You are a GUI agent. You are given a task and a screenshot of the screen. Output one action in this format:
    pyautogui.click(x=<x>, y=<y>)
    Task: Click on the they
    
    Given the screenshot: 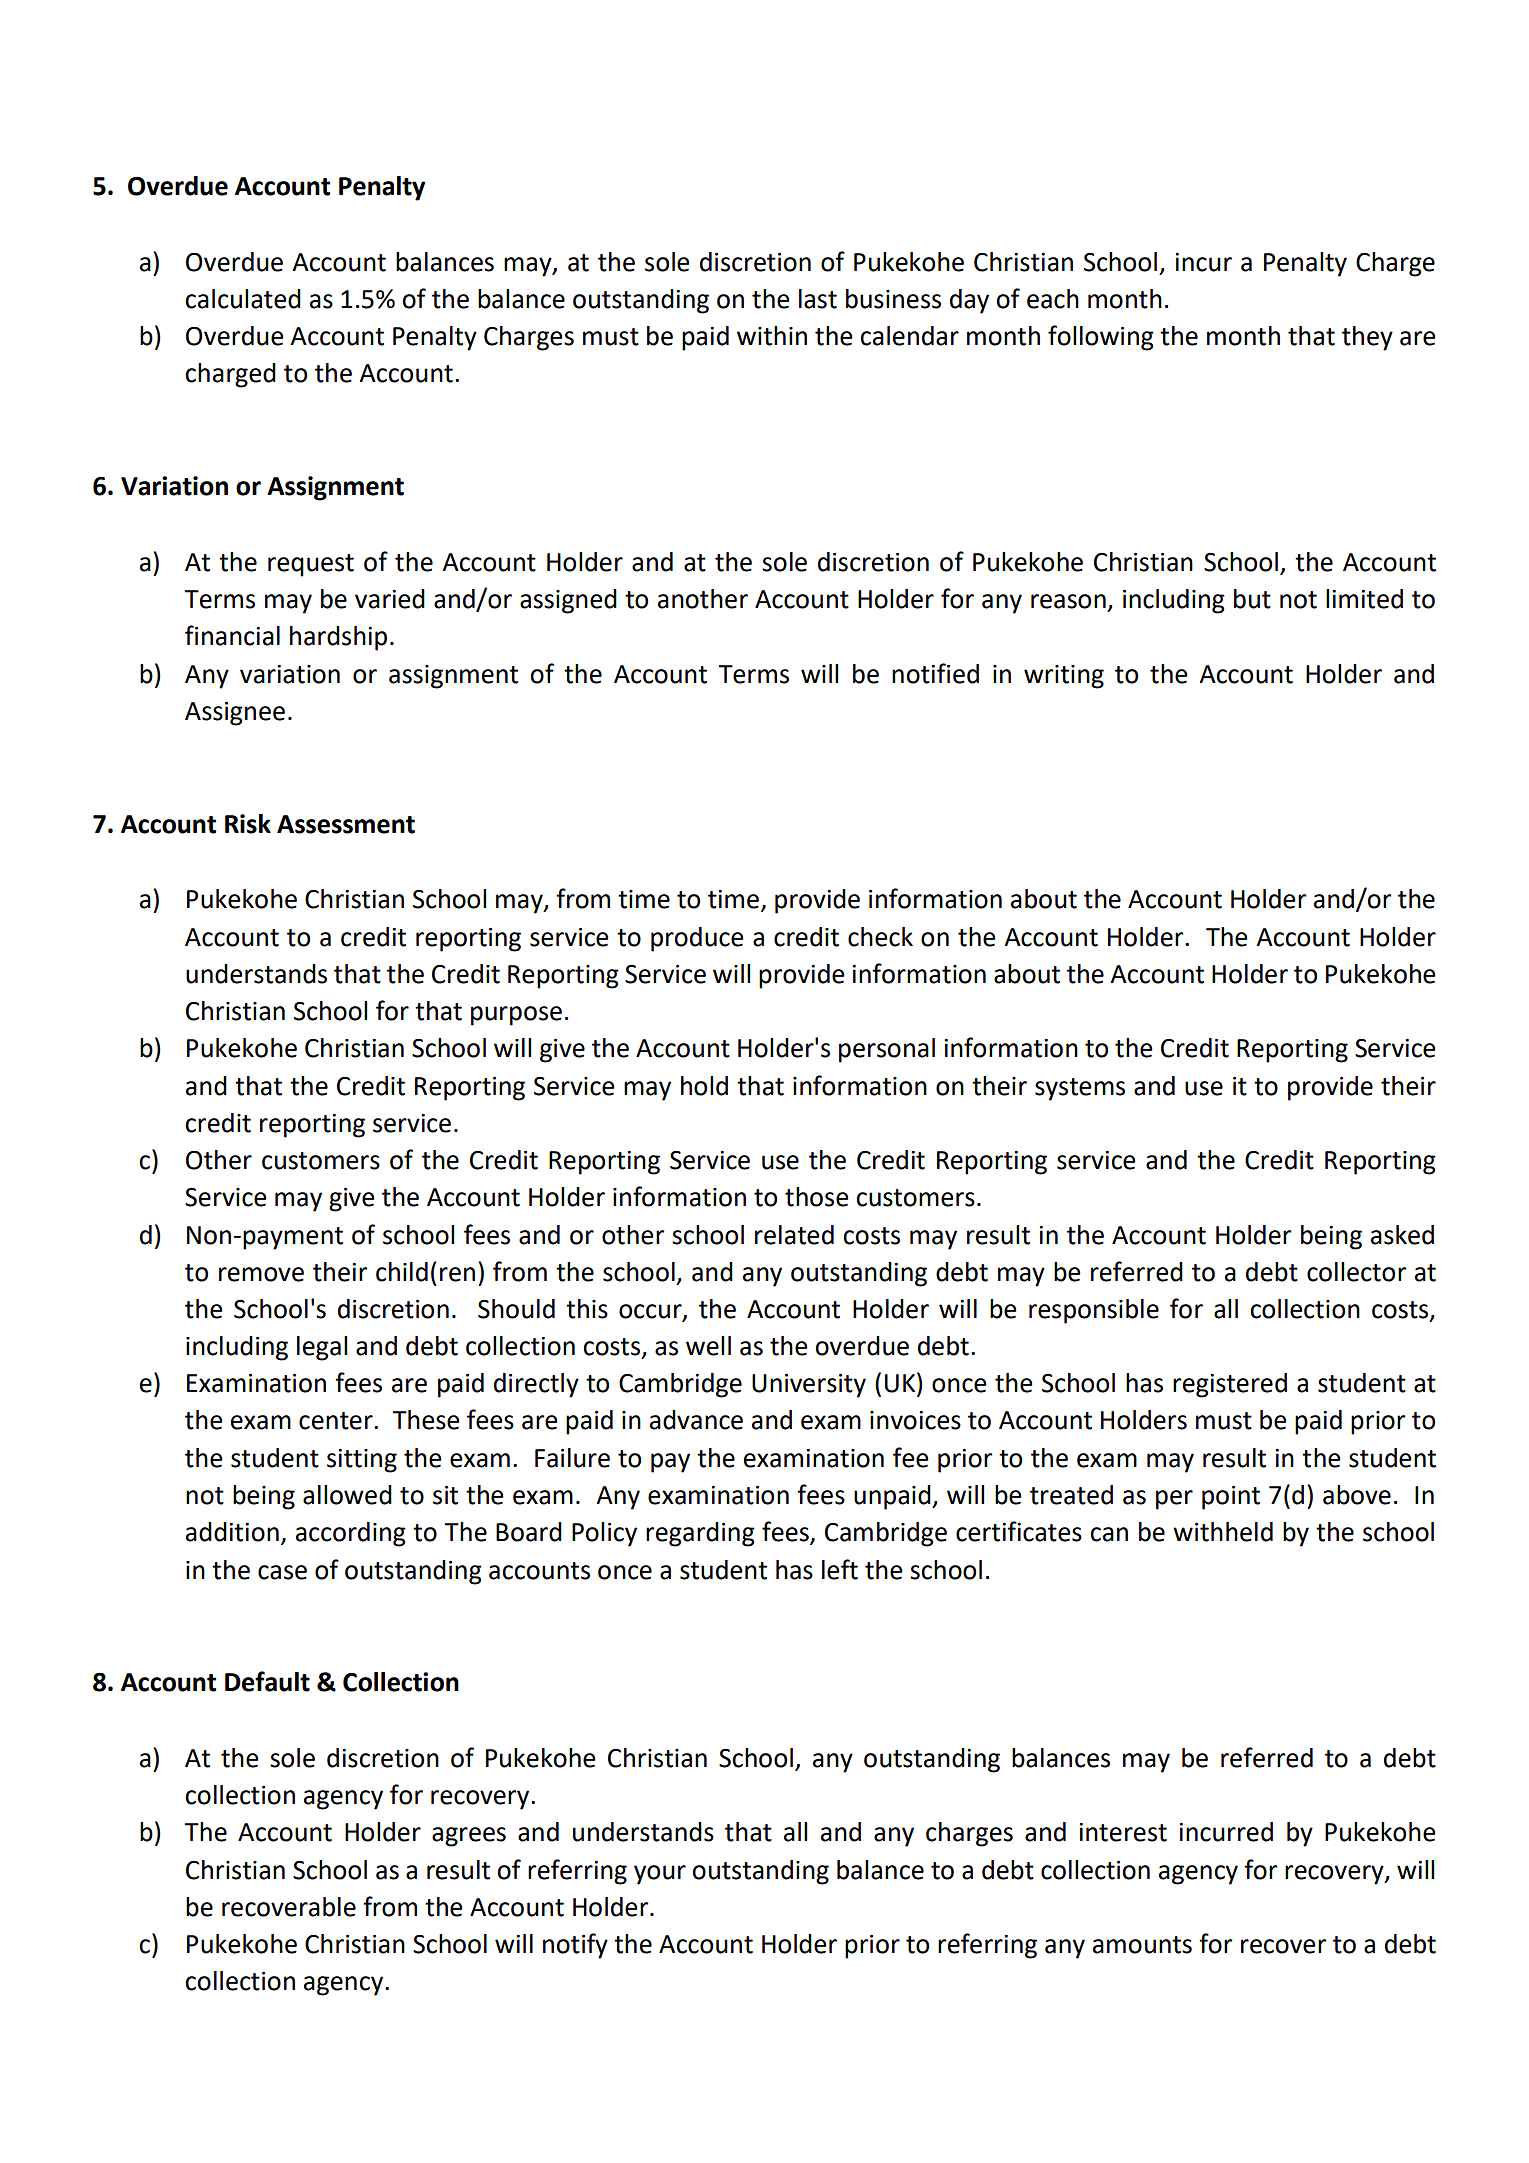 What is the action you would take?
    pyautogui.click(x=1367, y=338)
